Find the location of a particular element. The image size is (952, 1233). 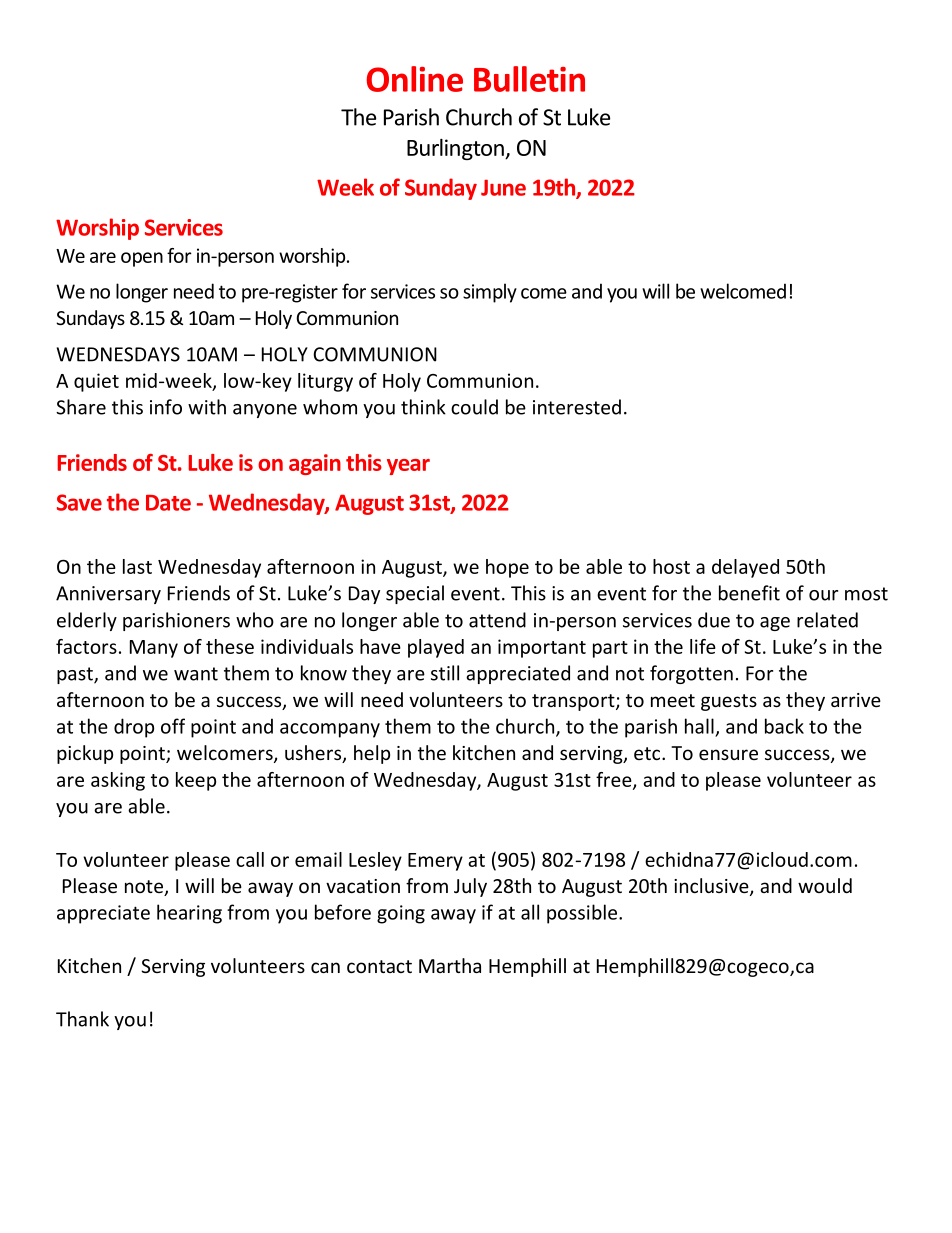

Bulletin is located at coordinates (529, 79).
